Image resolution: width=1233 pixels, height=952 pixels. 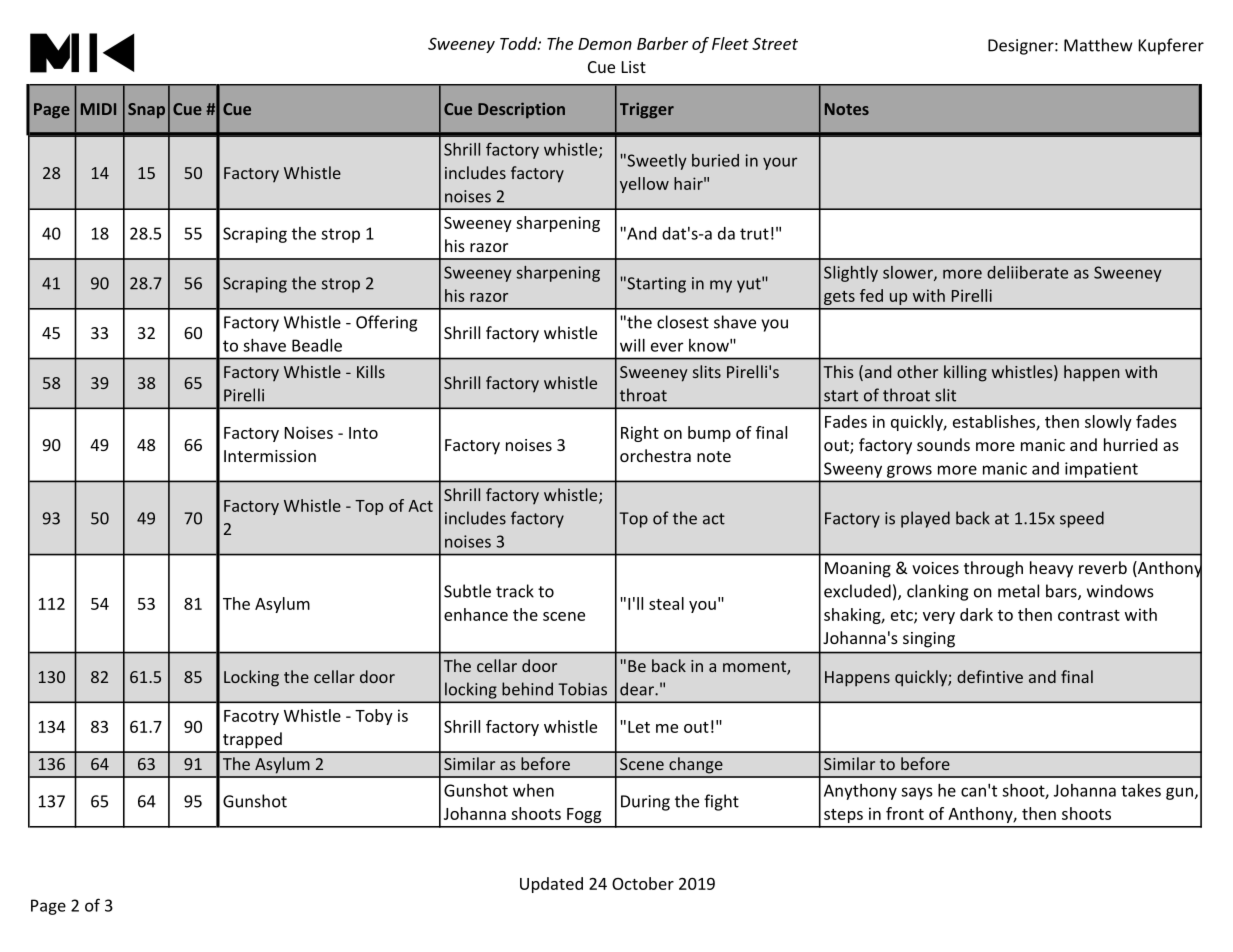 I want to click on will, so click(x=632, y=345).
